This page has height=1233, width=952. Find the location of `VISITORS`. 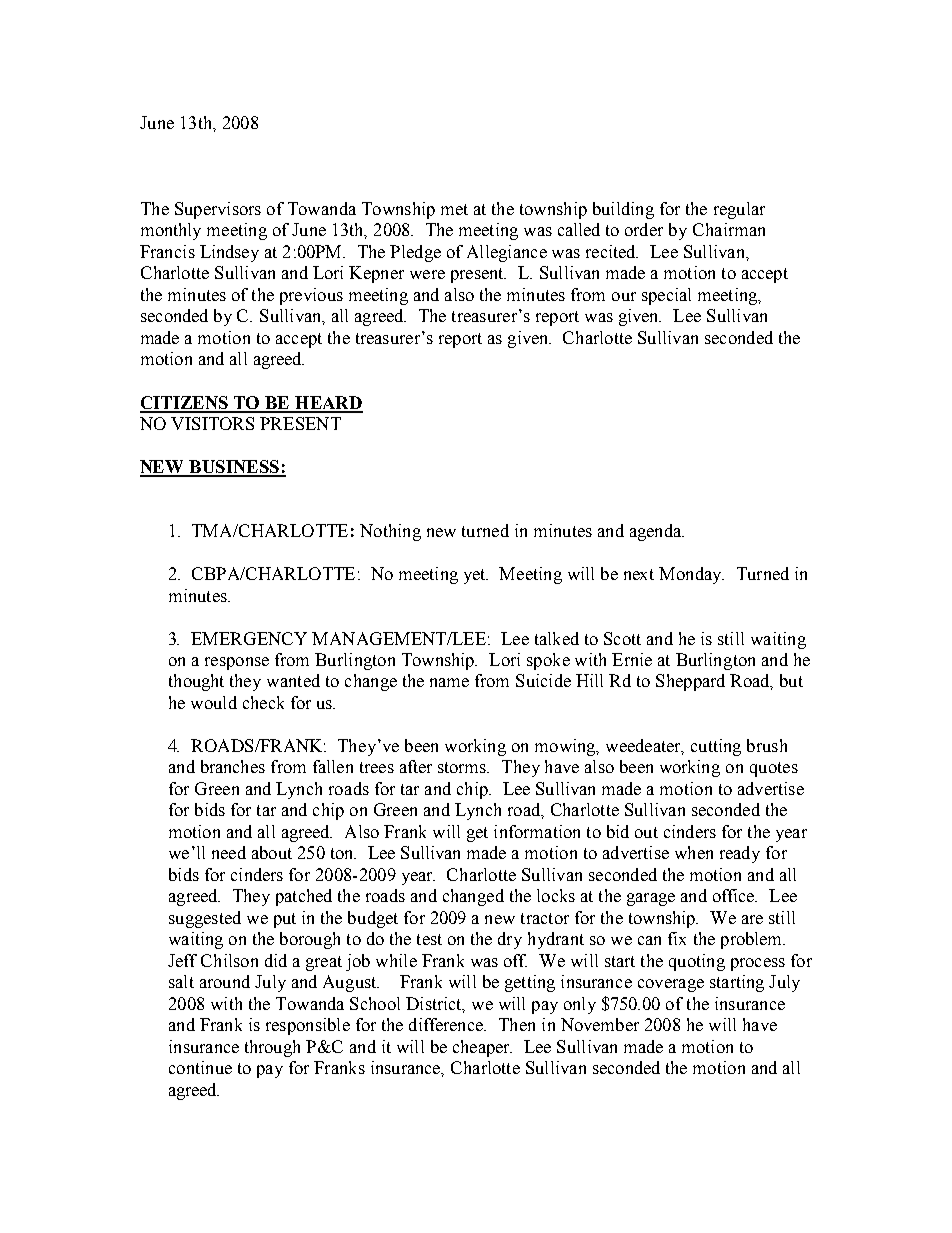

VISITORS is located at coordinates (212, 423).
